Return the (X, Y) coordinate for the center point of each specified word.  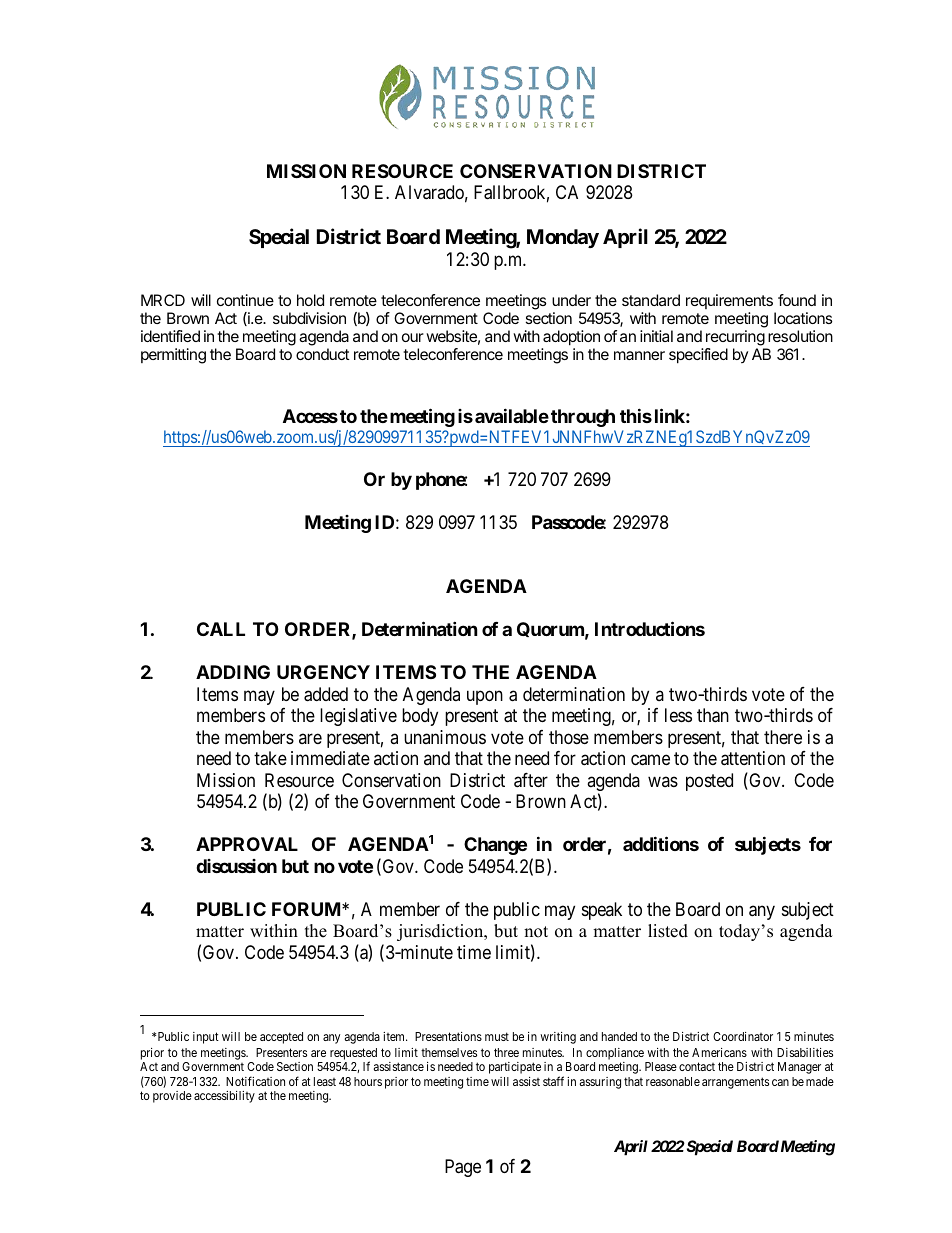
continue (245, 300)
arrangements (735, 1083)
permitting (173, 356)
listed (668, 931)
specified (698, 356)
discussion (236, 866)
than (713, 715)
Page (463, 1168)
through (583, 418)
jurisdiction (441, 932)
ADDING (233, 672)
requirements (729, 301)
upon (485, 697)
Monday (563, 238)
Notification (255, 1081)
